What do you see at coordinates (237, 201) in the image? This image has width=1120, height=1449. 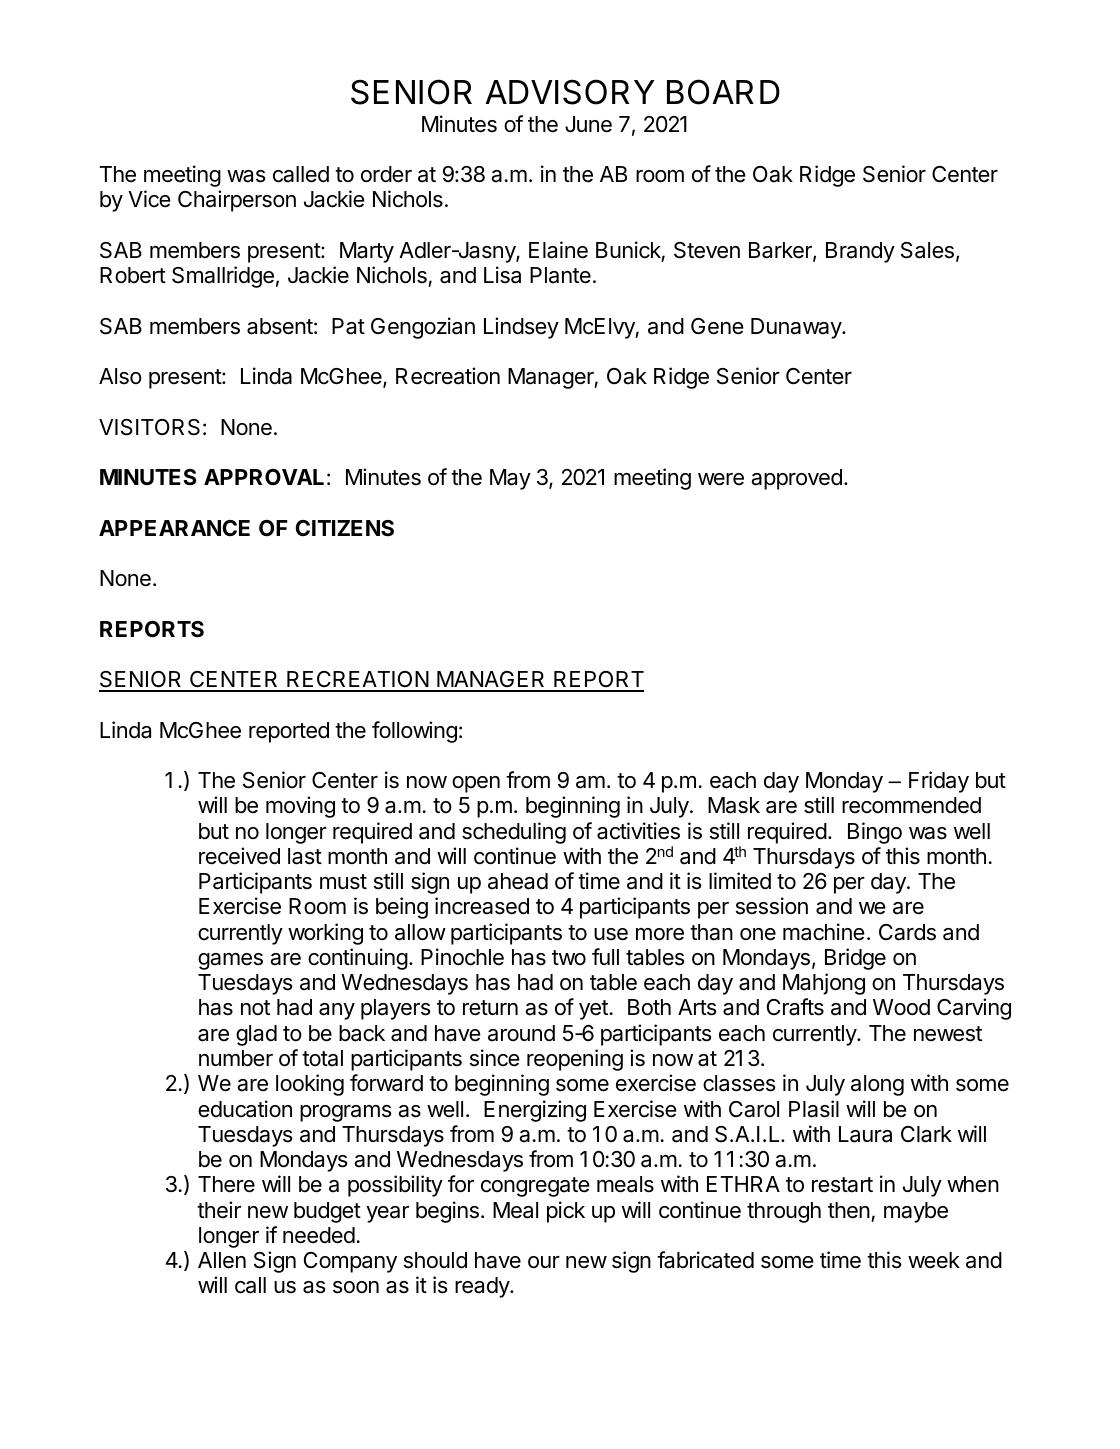 I see `Chairperson` at bounding box center [237, 201].
